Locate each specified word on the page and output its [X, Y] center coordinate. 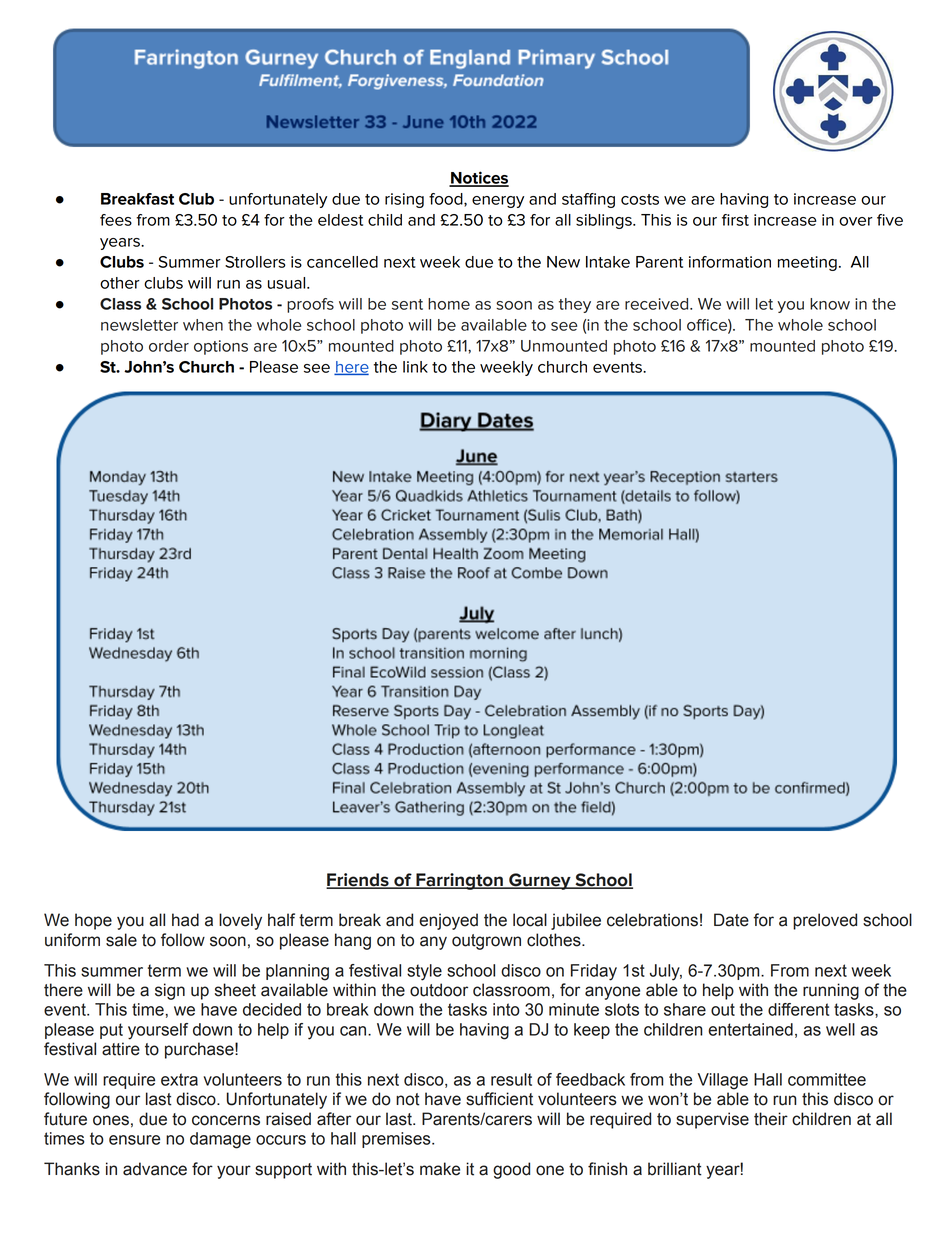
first [735, 220]
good [511, 1170]
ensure [134, 1140]
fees [116, 220]
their [771, 1119]
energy [498, 202]
